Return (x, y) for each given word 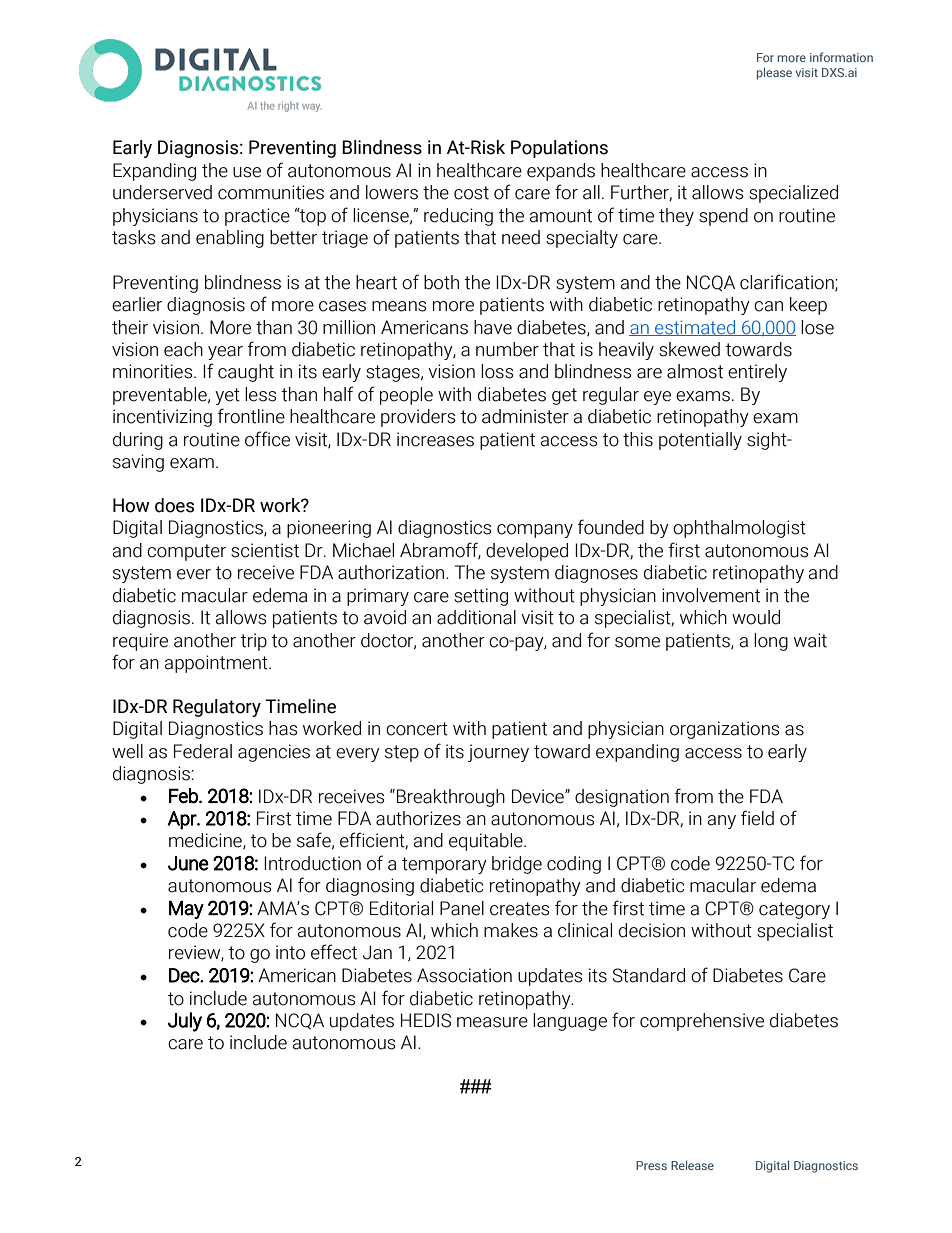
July (185, 1022)
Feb (184, 796)
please (774, 73)
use (247, 172)
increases (435, 439)
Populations (559, 149)
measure (492, 1022)
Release (692, 1165)
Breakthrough (451, 798)
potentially (700, 441)
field (757, 818)
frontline (251, 416)
